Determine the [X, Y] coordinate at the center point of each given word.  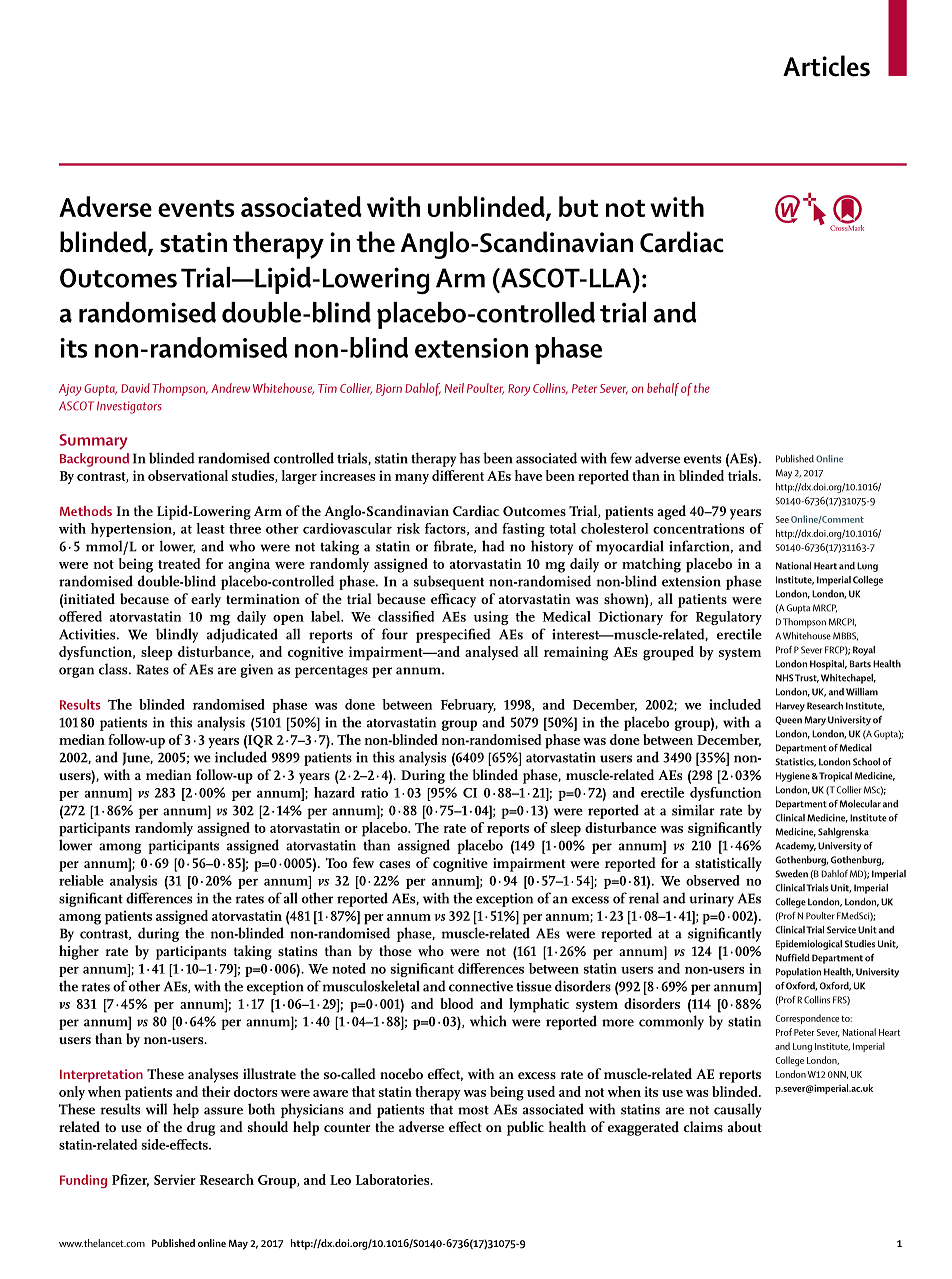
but [579, 206]
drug [201, 1128]
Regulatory [729, 618]
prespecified [453, 635]
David [135, 388]
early [206, 600]
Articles [826, 66]
